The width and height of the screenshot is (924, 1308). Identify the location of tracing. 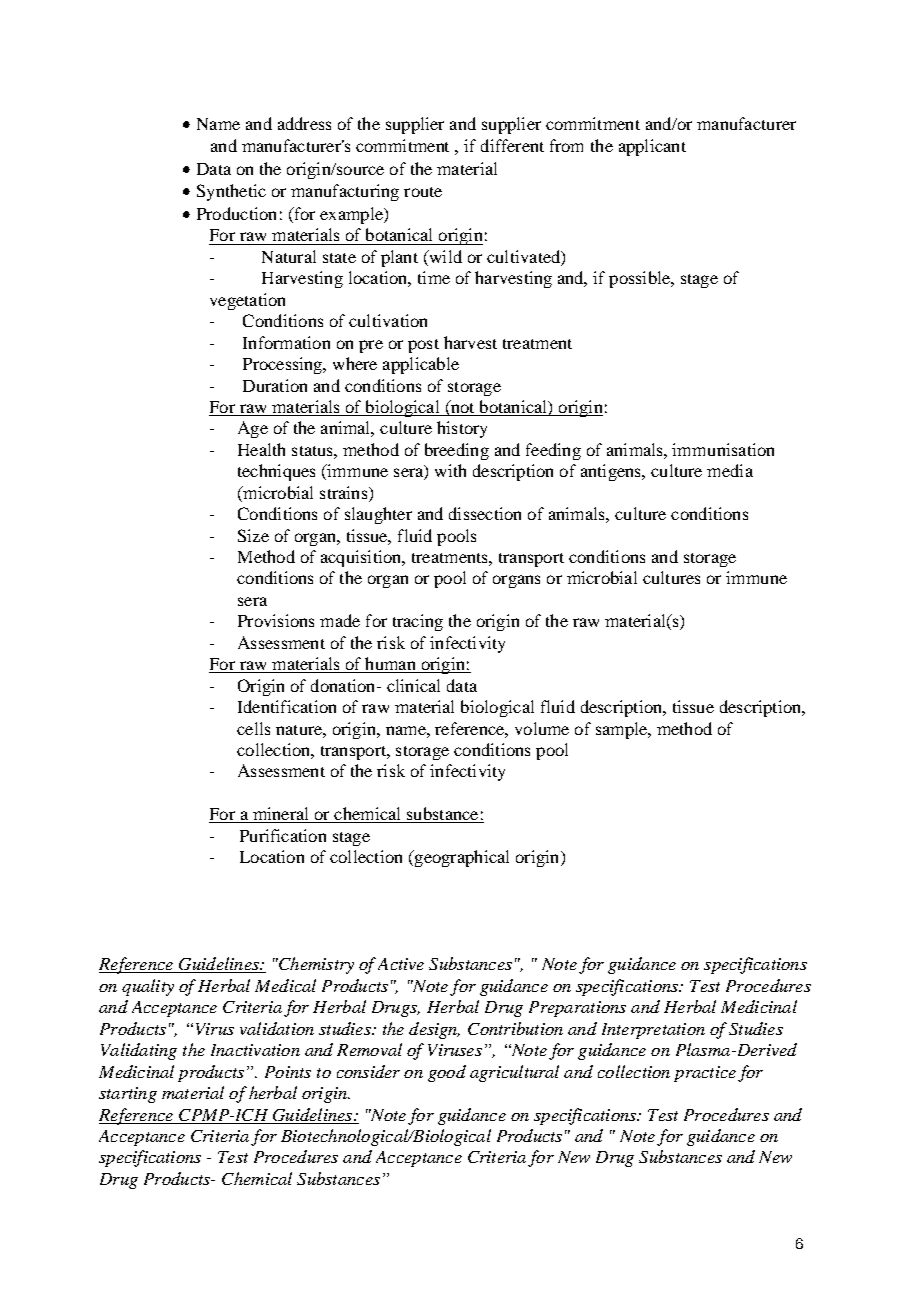
(418, 622).
